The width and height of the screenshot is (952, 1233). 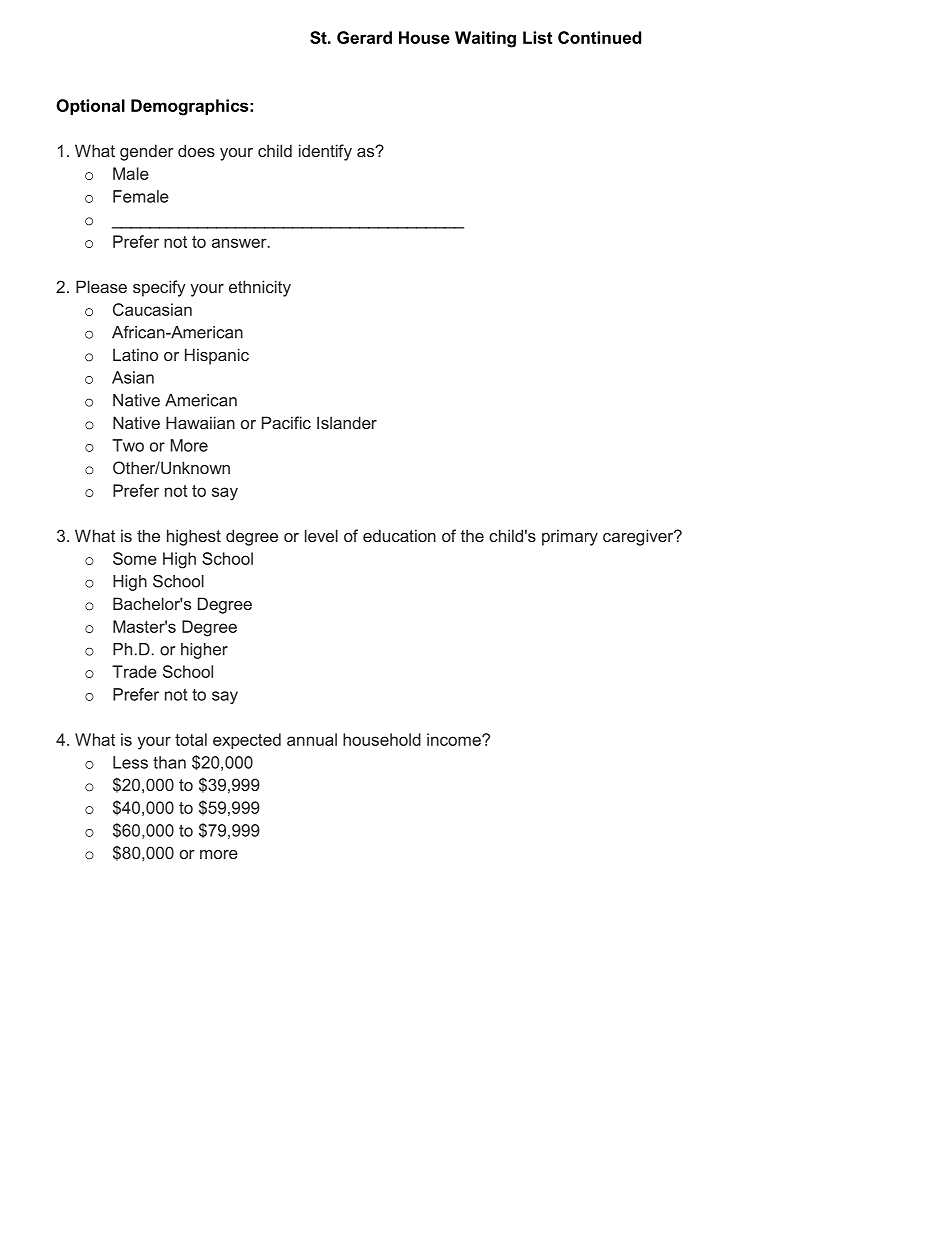 I want to click on primary, so click(x=570, y=537).
